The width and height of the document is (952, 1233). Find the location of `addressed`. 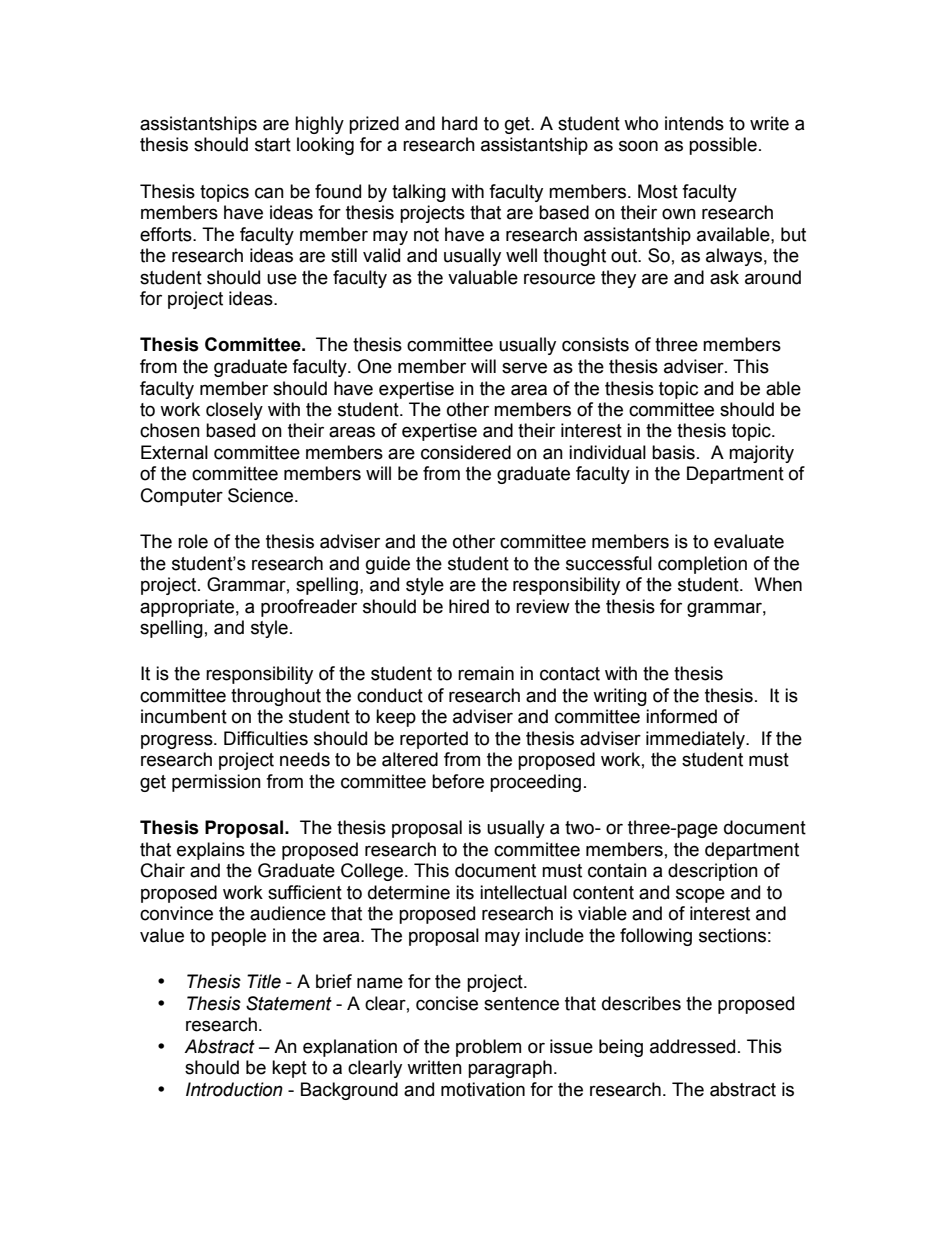

addressed is located at coordinates (692, 1046).
